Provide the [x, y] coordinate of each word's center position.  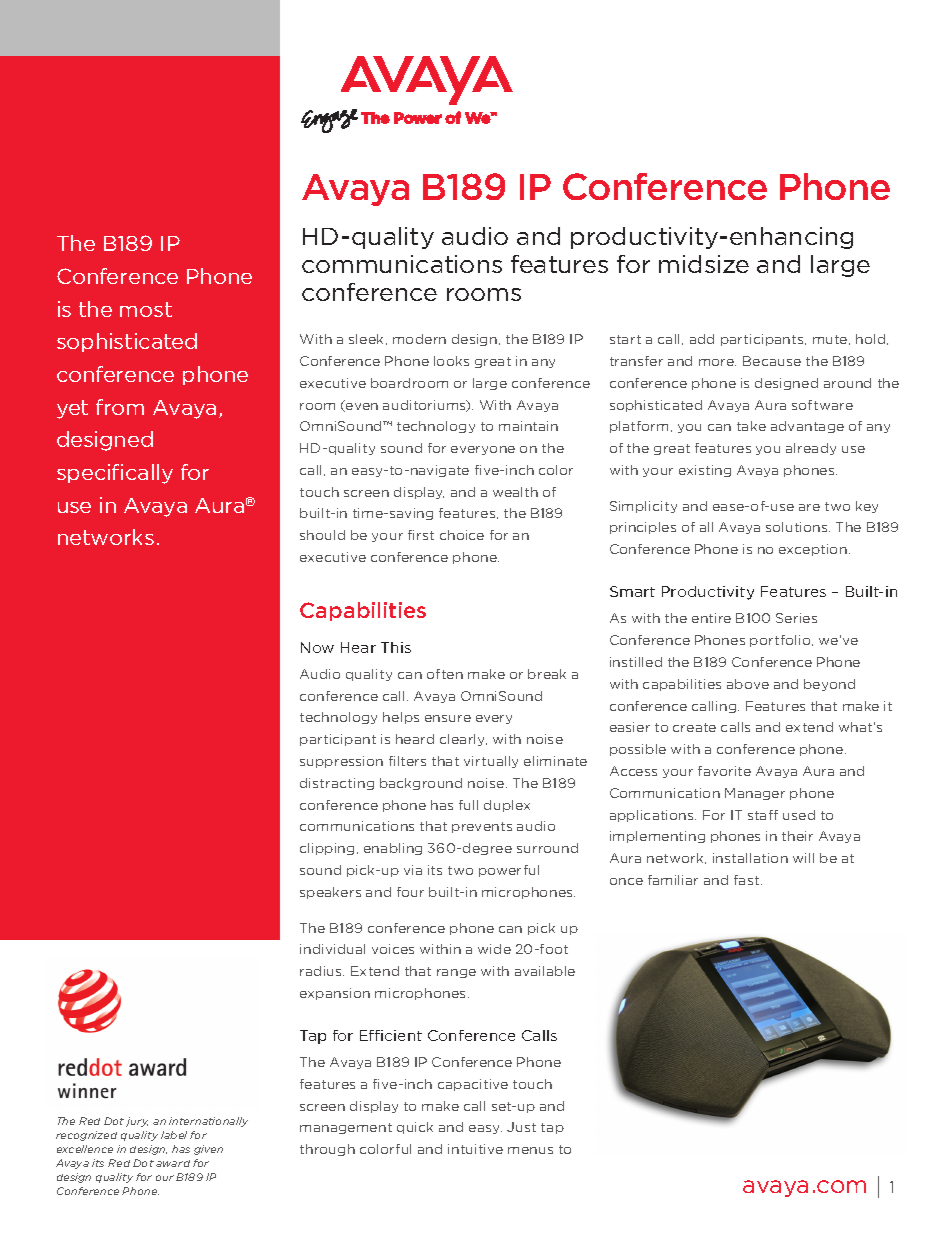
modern [419, 339]
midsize [704, 264]
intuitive [475, 1149]
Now [317, 647]
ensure [448, 718]
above [748, 684]
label [174, 1135]
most [146, 309]
